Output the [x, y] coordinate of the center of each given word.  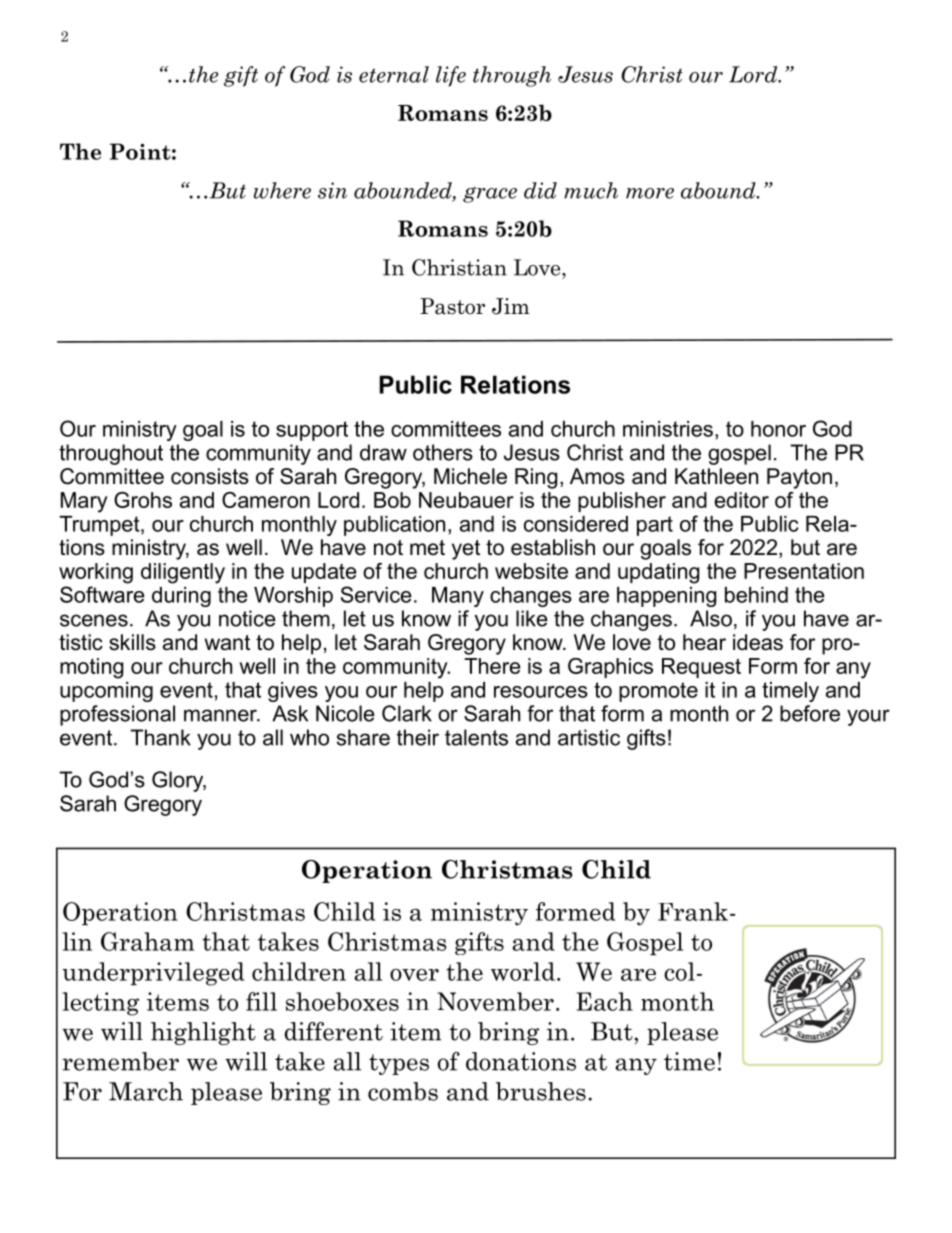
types [399, 1064]
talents [476, 737]
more [650, 193]
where [282, 190]
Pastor [452, 306]
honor [778, 429]
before [810, 713]
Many [458, 597]
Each [605, 1001]
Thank [160, 737]
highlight [203, 1033]
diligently [183, 573]
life [451, 76]
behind [756, 595]
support [312, 431]
